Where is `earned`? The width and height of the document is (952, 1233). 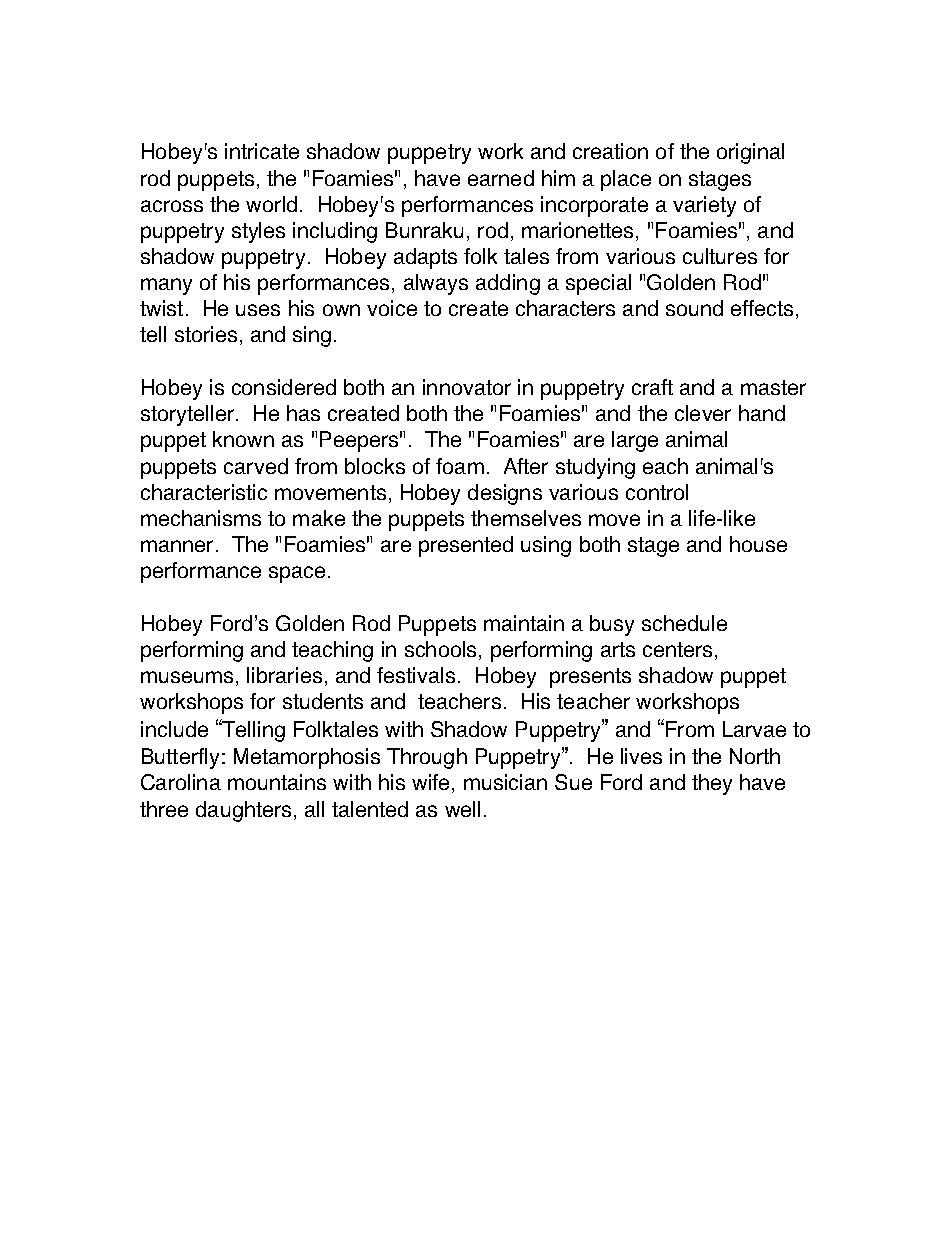
earned is located at coordinates (501, 178).
